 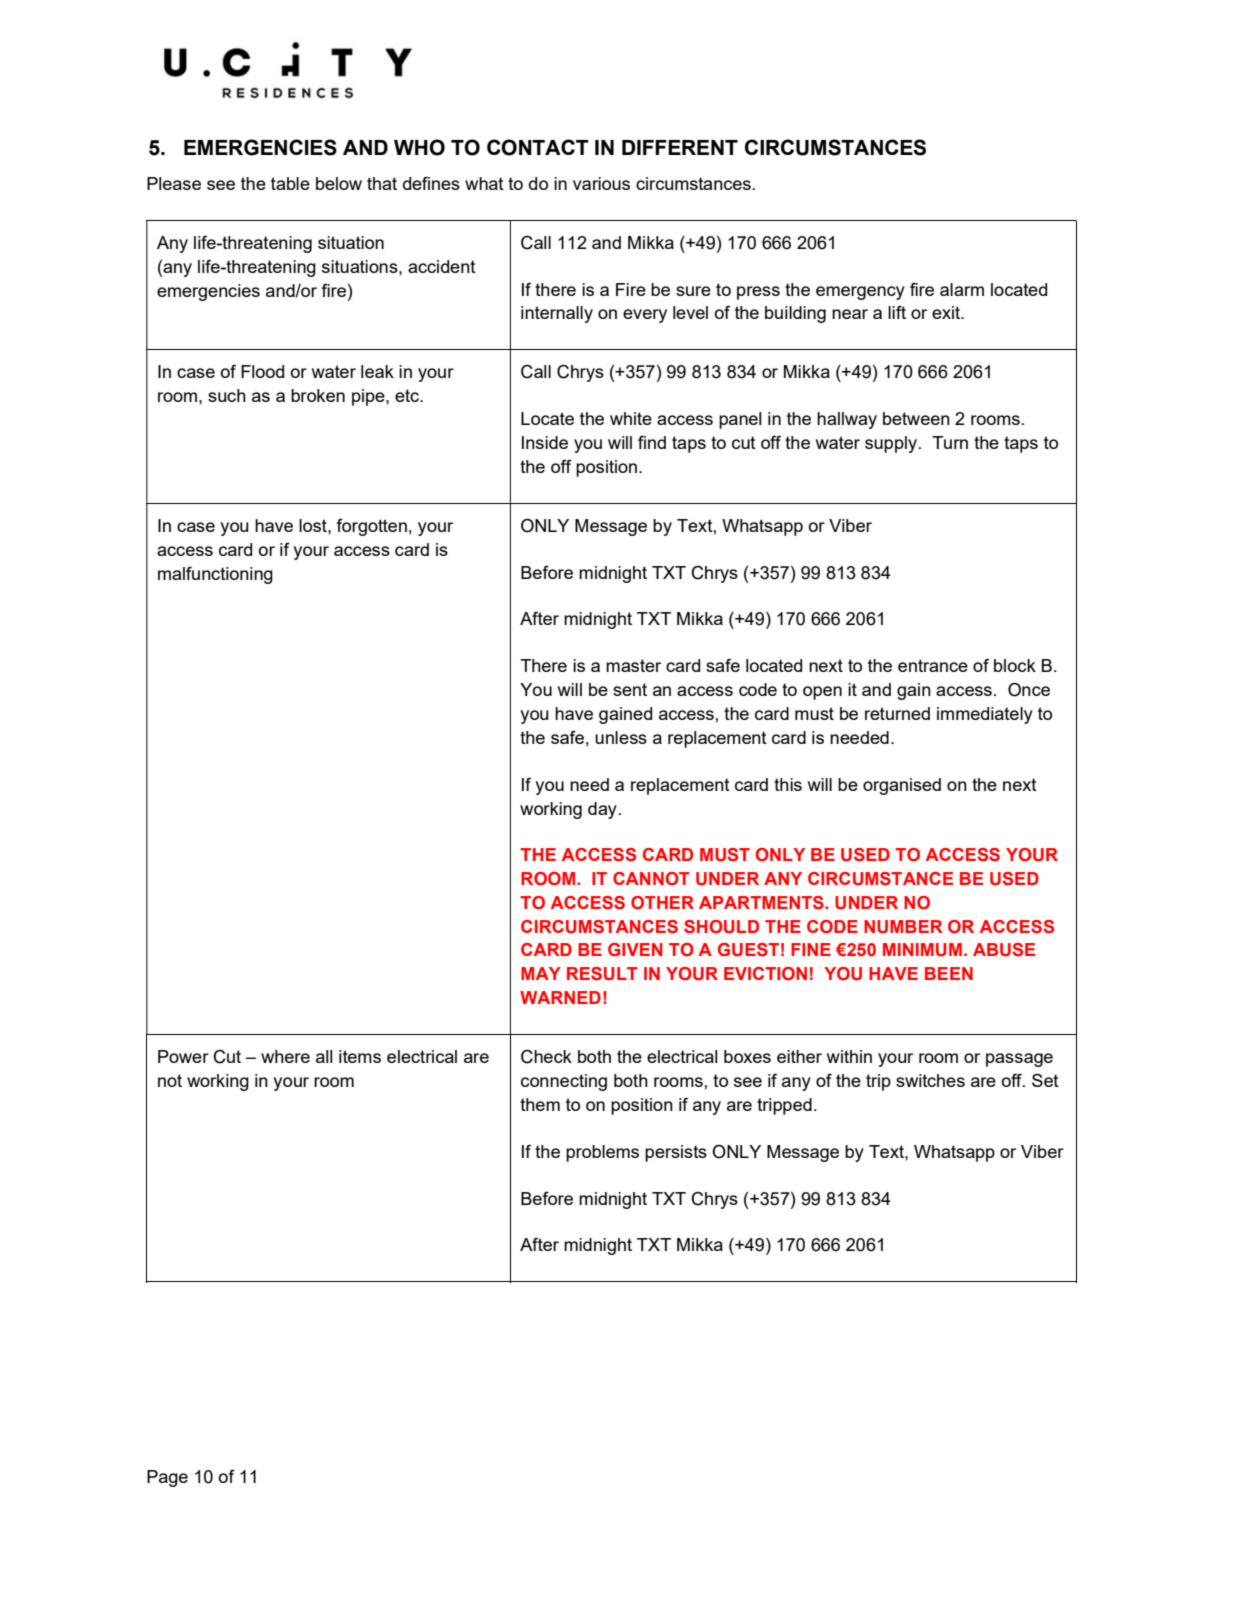 What do you see at coordinates (215, 575) in the document?
I see `malfunctioning` at bounding box center [215, 575].
